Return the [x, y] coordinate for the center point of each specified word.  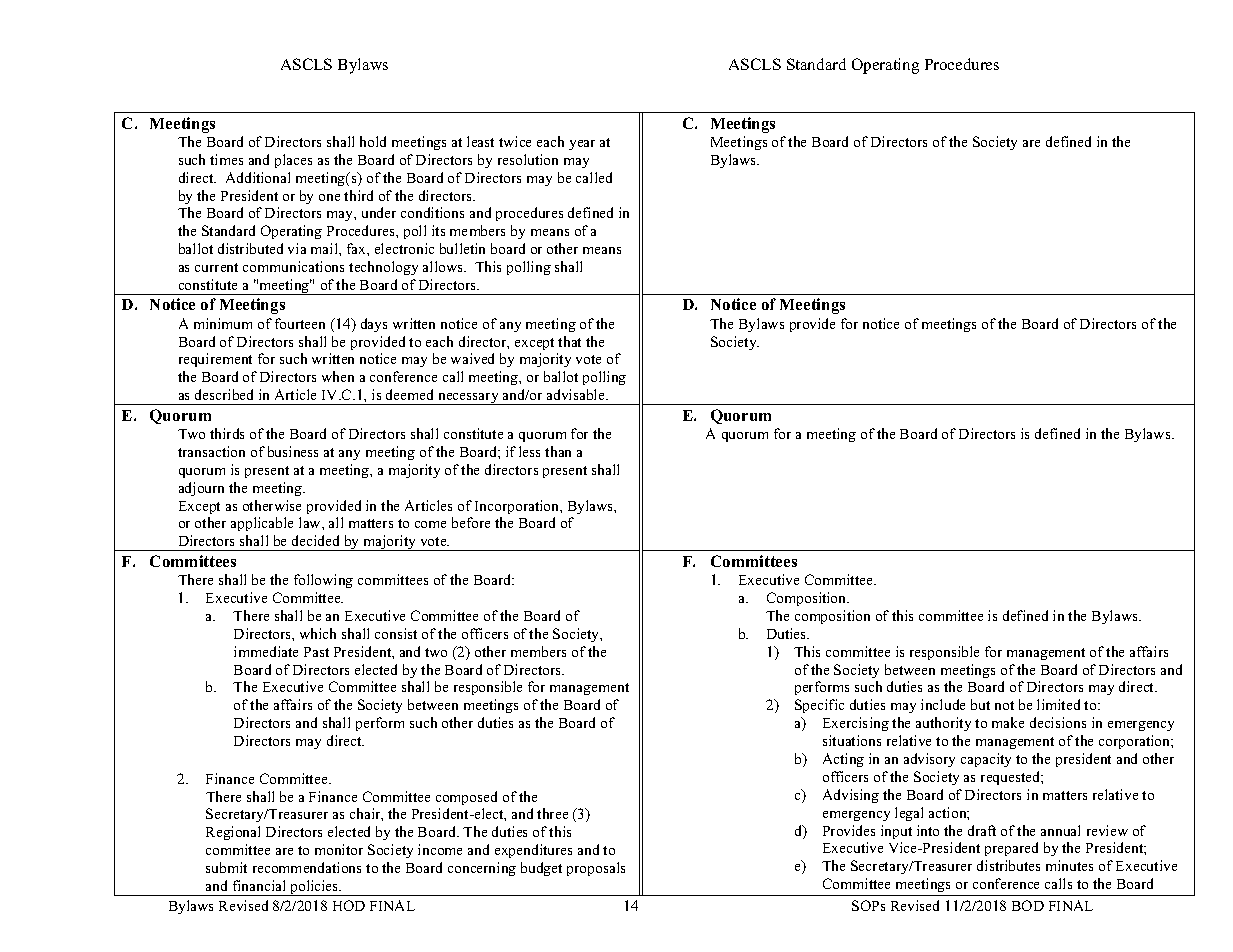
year [582, 145]
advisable [577, 394]
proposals [596, 869]
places [293, 161]
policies [314, 888]
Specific [819, 706]
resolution [528, 159]
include [943, 704]
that [569, 341]
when [338, 376]
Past [316, 652]
